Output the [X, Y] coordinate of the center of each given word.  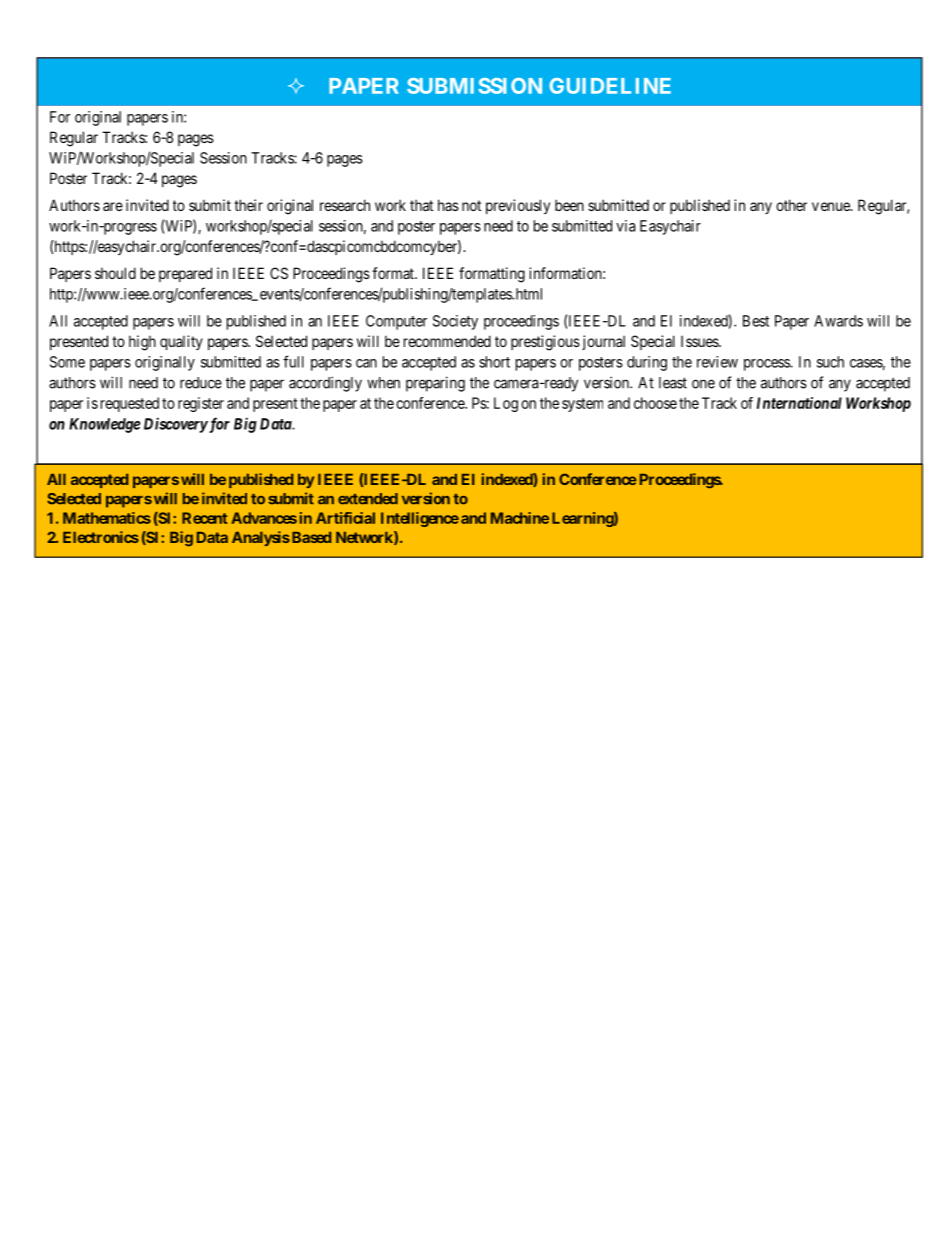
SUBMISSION [474, 86]
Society [455, 322]
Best [756, 321]
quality [181, 342]
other [791, 205]
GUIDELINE [610, 86]
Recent [204, 518]
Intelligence [420, 519]
